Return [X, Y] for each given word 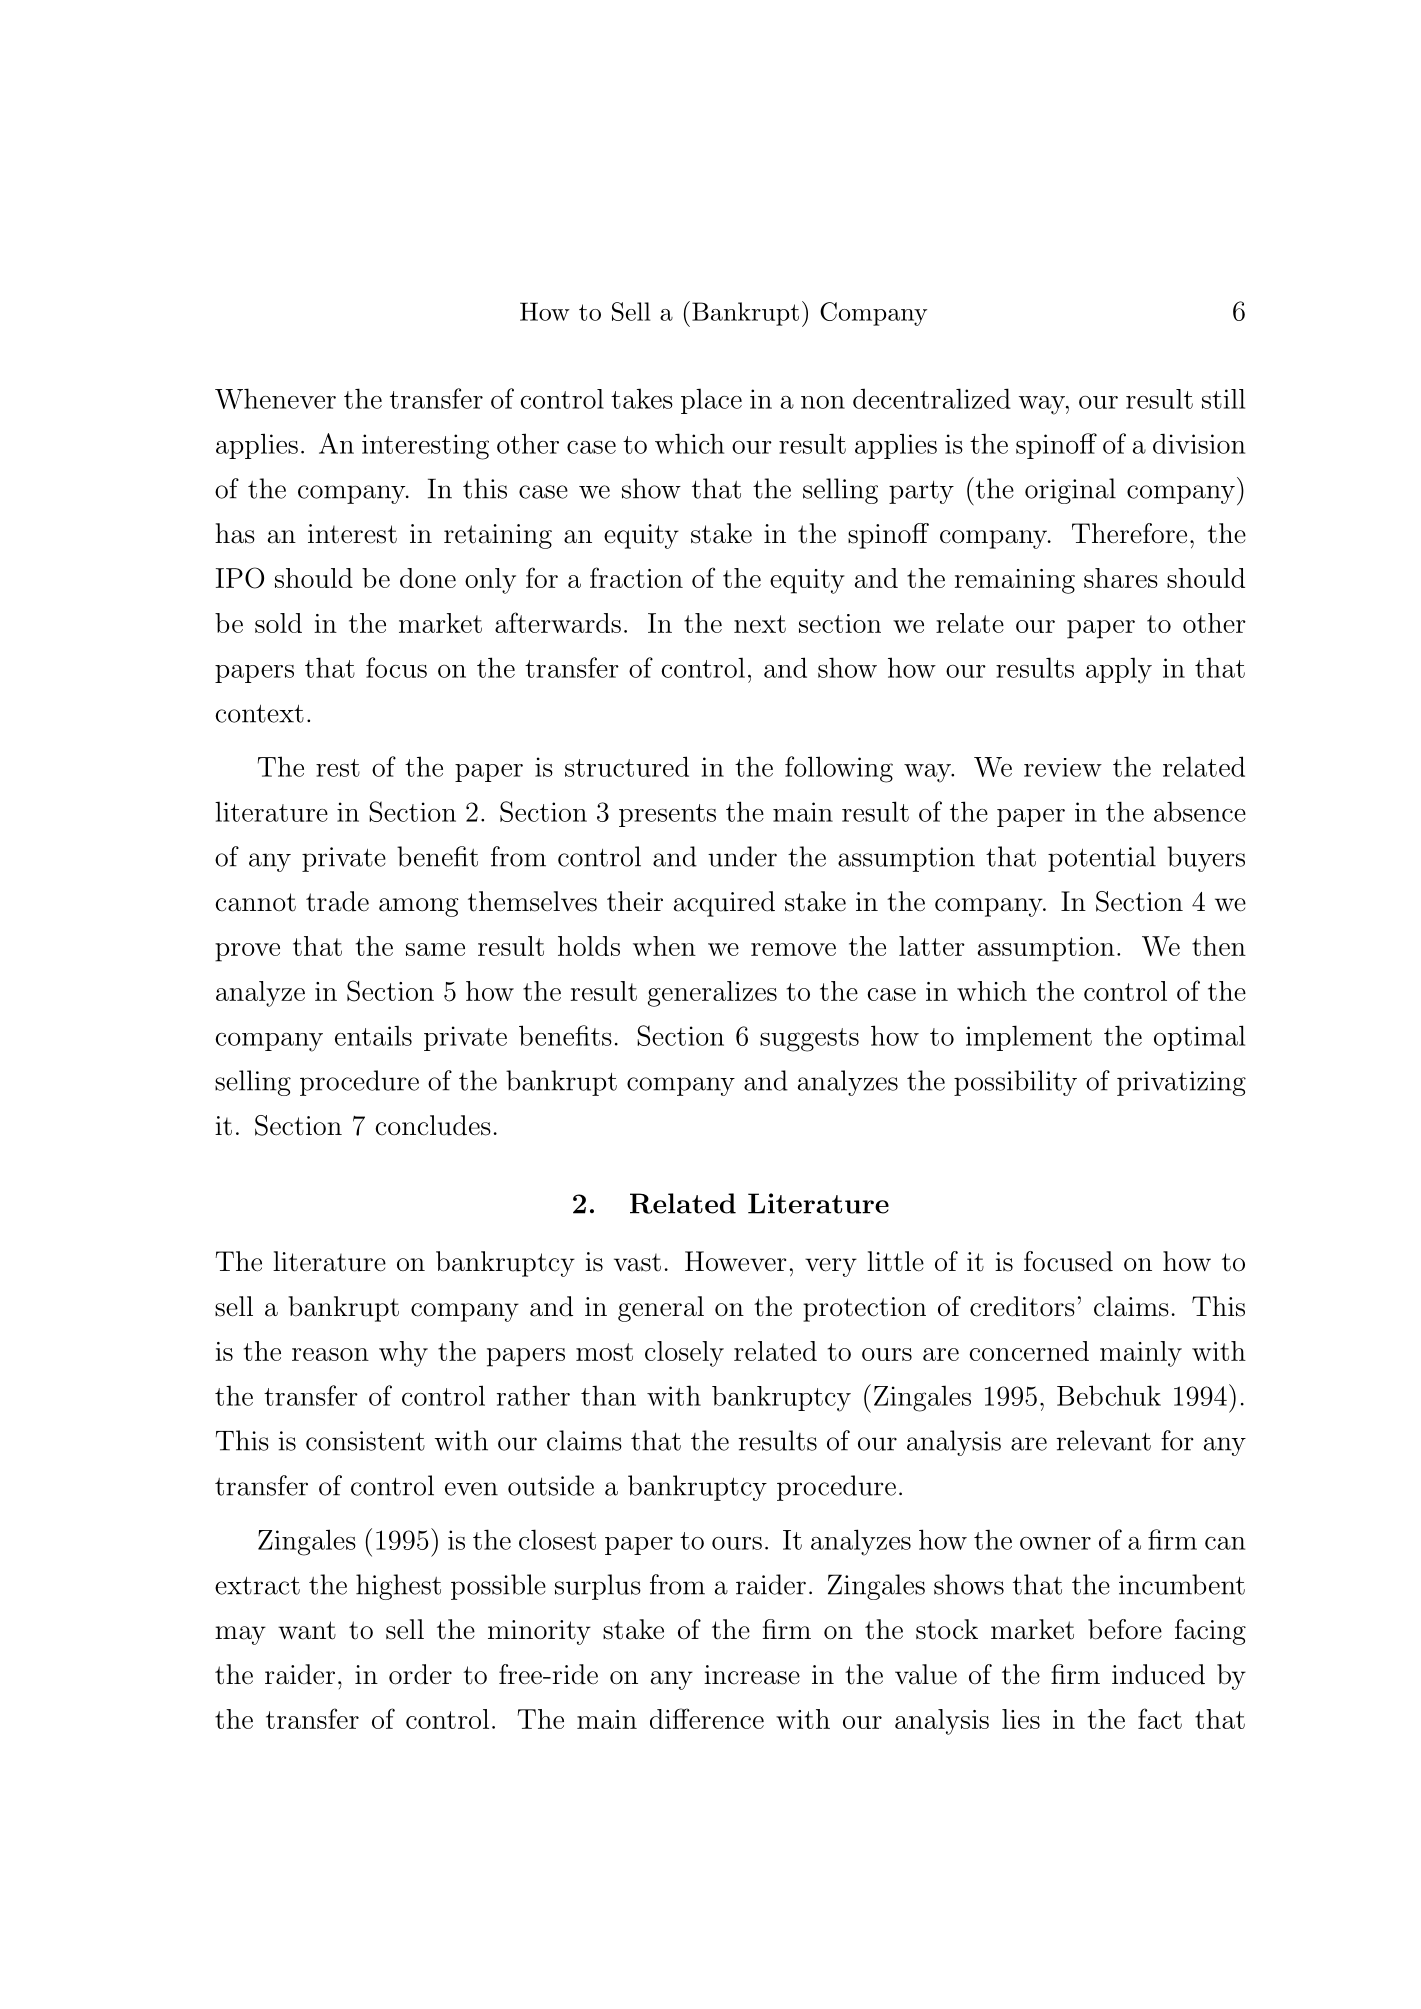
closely [684, 1354]
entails [373, 1035]
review [1063, 767]
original [1070, 491]
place [711, 401]
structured [627, 766]
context [260, 714]
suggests [809, 1040]
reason [330, 1354]
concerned [1029, 1351]
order [420, 1674]
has [235, 533]
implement [1029, 1038]
